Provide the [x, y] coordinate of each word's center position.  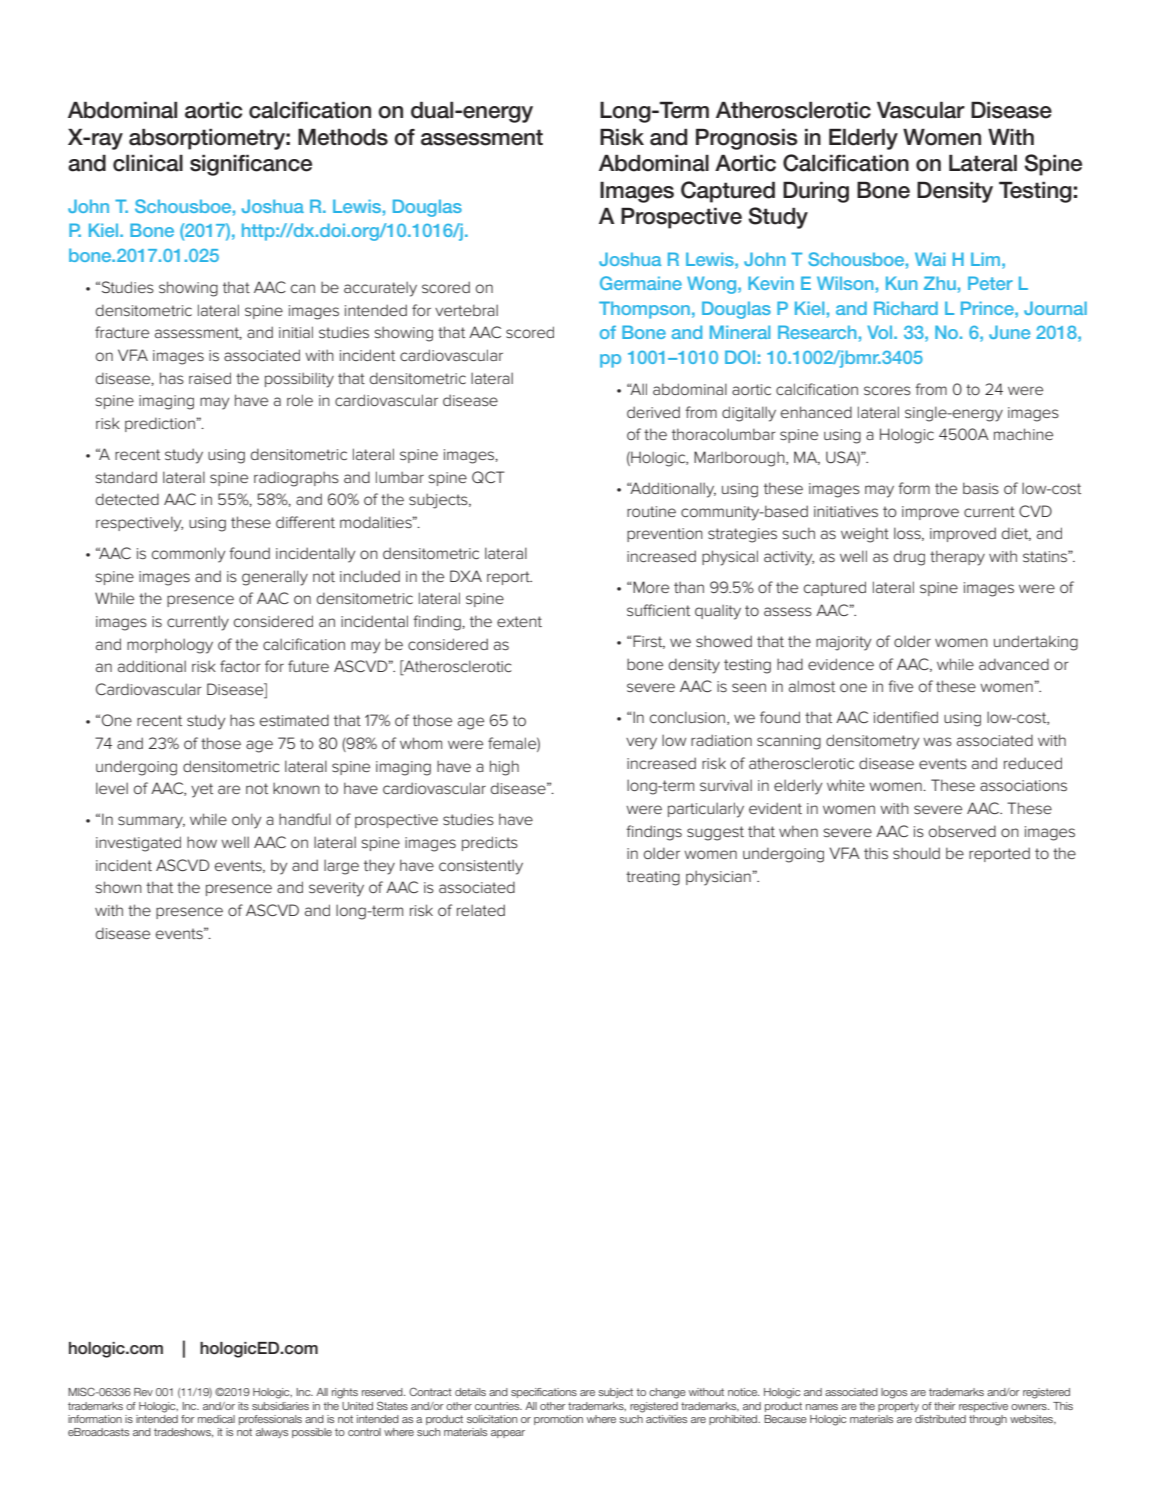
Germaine [641, 283]
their [945, 1406]
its [243, 1406]
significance [251, 165]
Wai [930, 259]
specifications [544, 1393]
